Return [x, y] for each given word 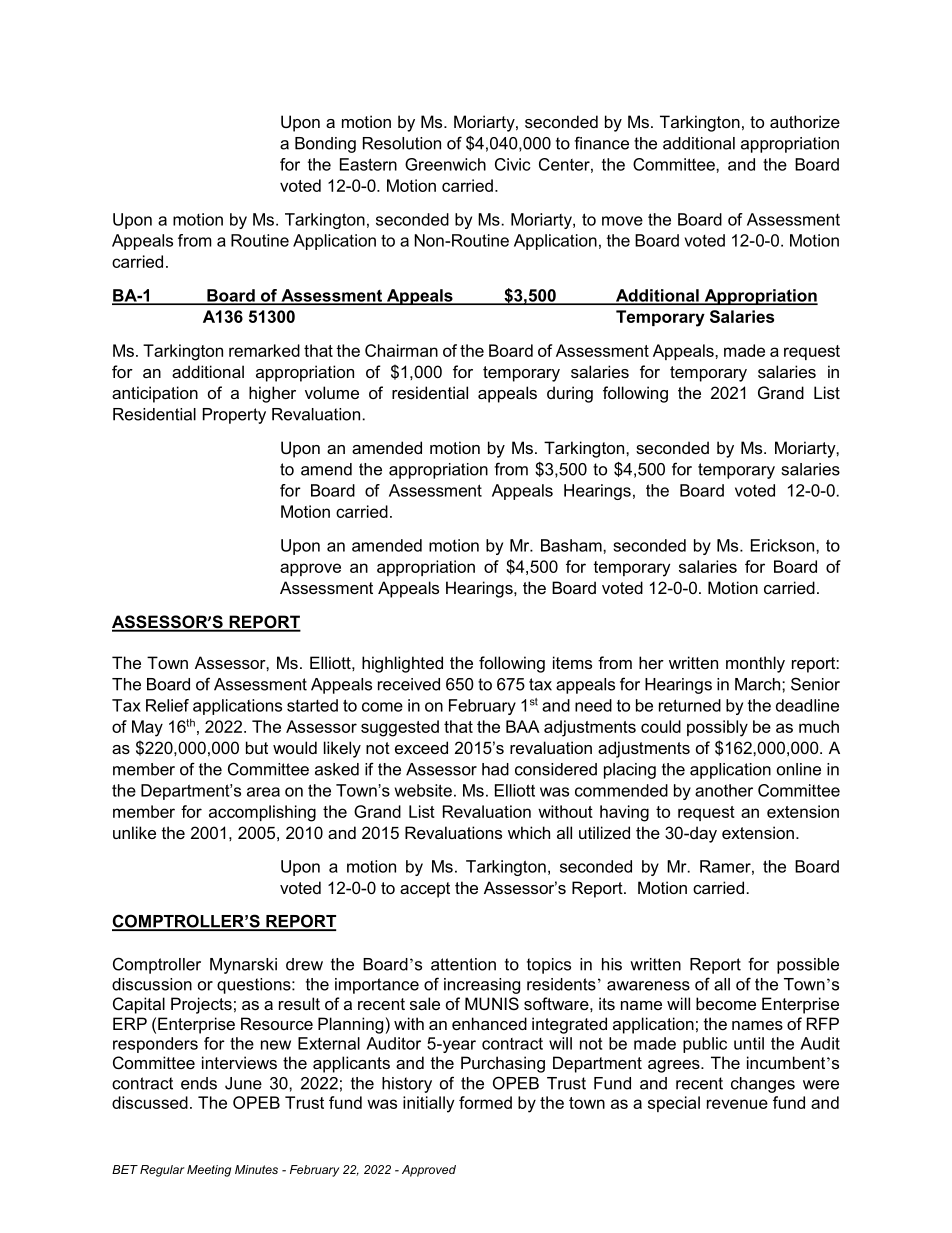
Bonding [325, 145]
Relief [167, 705]
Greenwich [445, 164]
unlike [134, 832]
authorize [805, 121]
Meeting [209, 1171]
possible [808, 966]
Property [234, 416]
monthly [755, 664]
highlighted [402, 664]
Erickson [784, 545]
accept [425, 890]
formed [485, 1102]
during [570, 394]
